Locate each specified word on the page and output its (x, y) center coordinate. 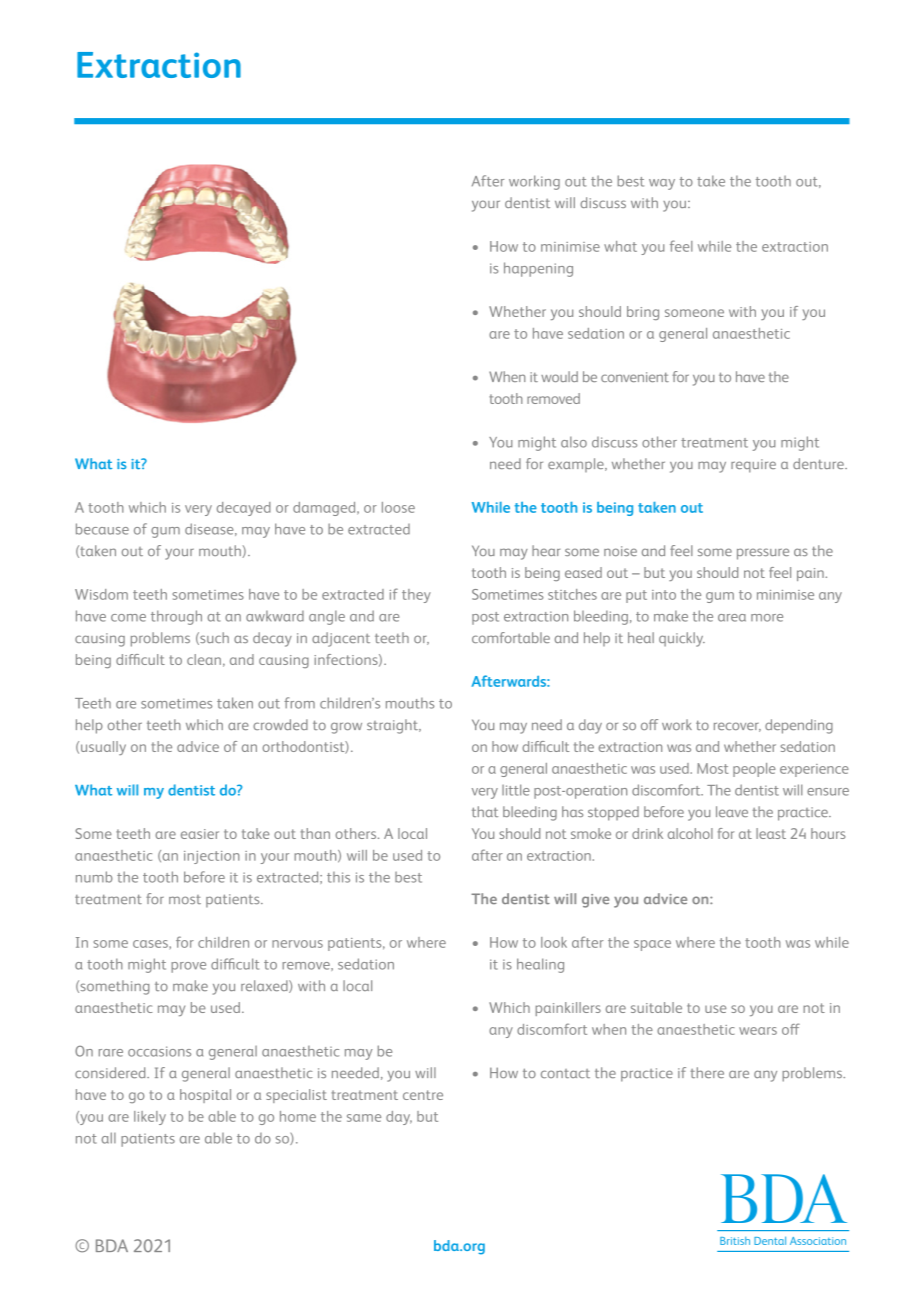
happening (538, 269)
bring (643, 313)
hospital (205, 1096)
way (662, 184)
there (707, 1072)
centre (423, 1095)
